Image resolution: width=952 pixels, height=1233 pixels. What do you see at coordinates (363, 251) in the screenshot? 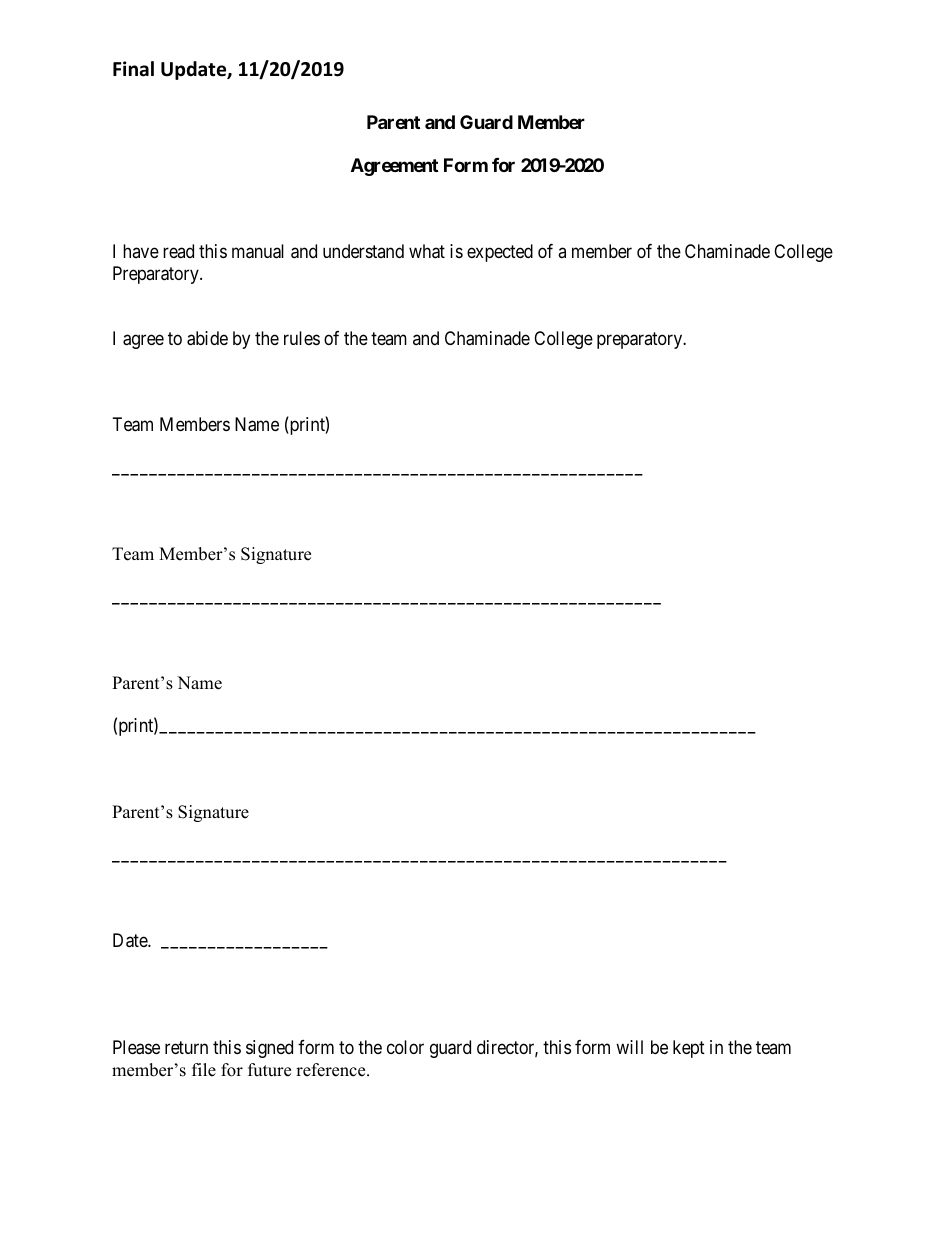
I see `understand` at bounding box center [363, 251].
